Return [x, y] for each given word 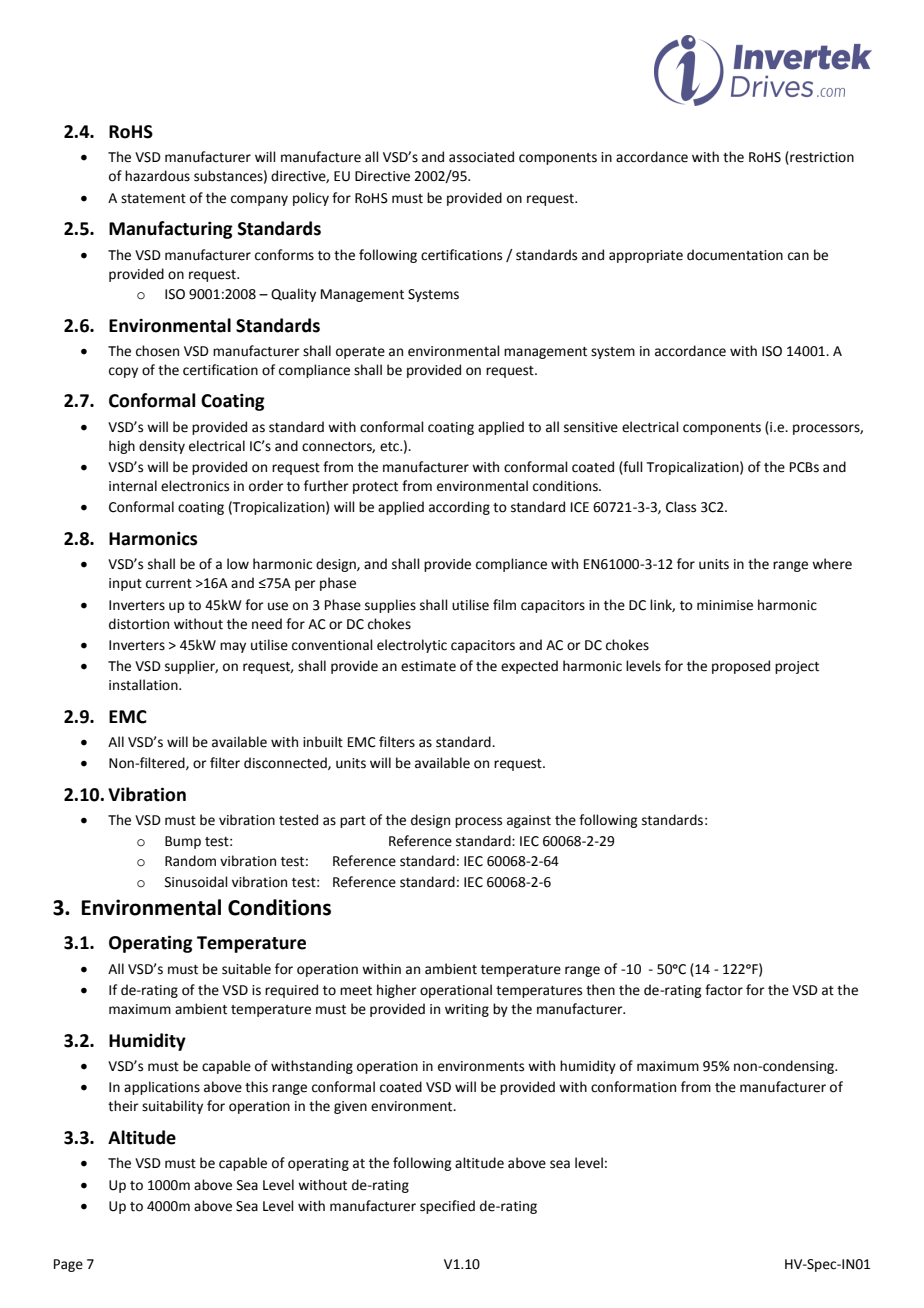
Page [68, 1265]
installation [144, 685]
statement [153, 199]
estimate [428, 666]
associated [481, 157]
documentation [735, 255]
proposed [741, 667]
